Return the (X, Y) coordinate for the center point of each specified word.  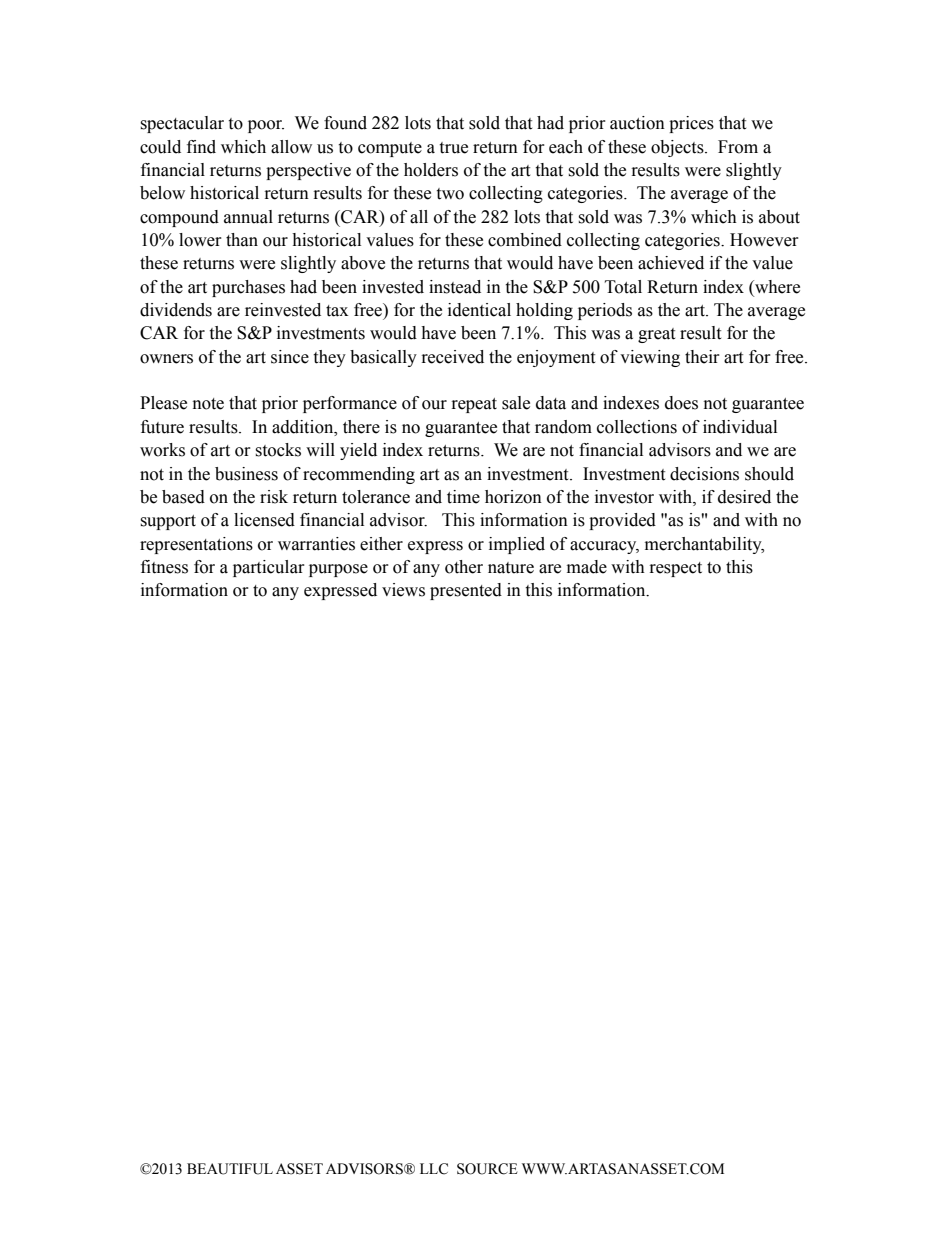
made (587, 567)
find (201, 147)
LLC (434, 1169)
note (208, 404)
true (453, 148)
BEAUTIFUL (230, 1169)
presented (466, 591)
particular (269, 568)
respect (676, 569)
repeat (474, 405)
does (681, 403)
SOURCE (487, 1169)
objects (678, 148)
